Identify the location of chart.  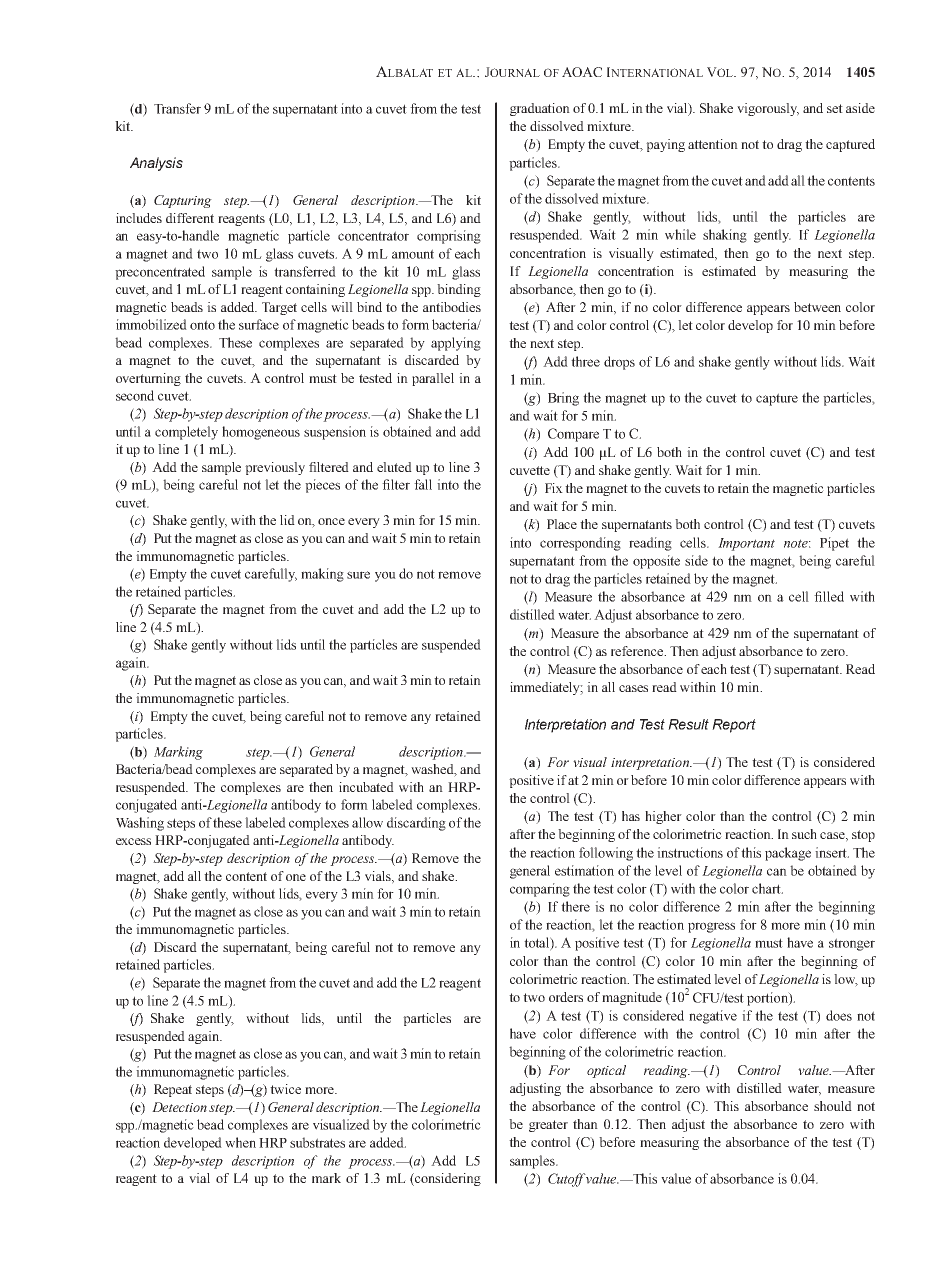
(767, 888).
